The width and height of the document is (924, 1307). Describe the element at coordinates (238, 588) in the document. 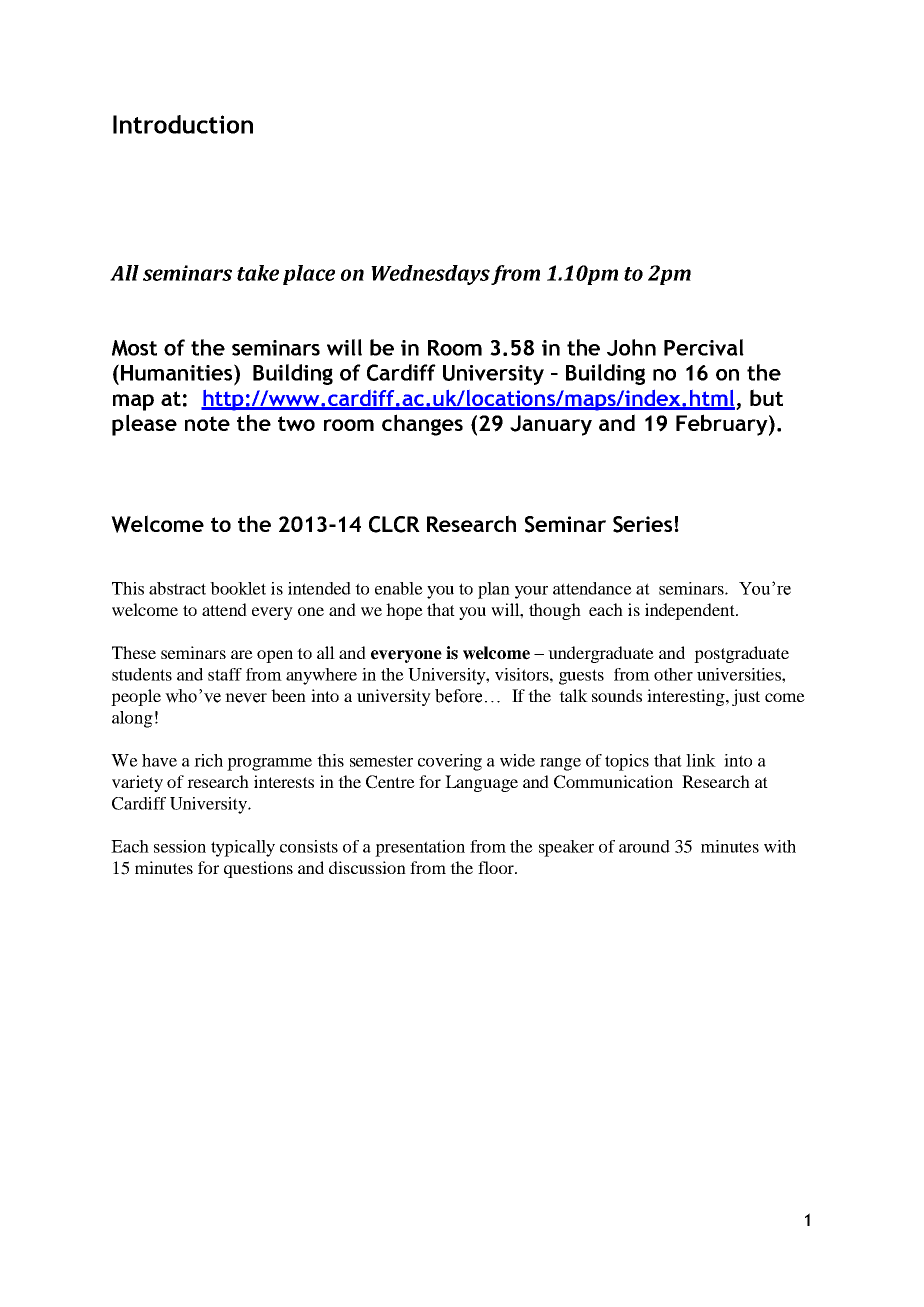

I see `booklet` at that location.
